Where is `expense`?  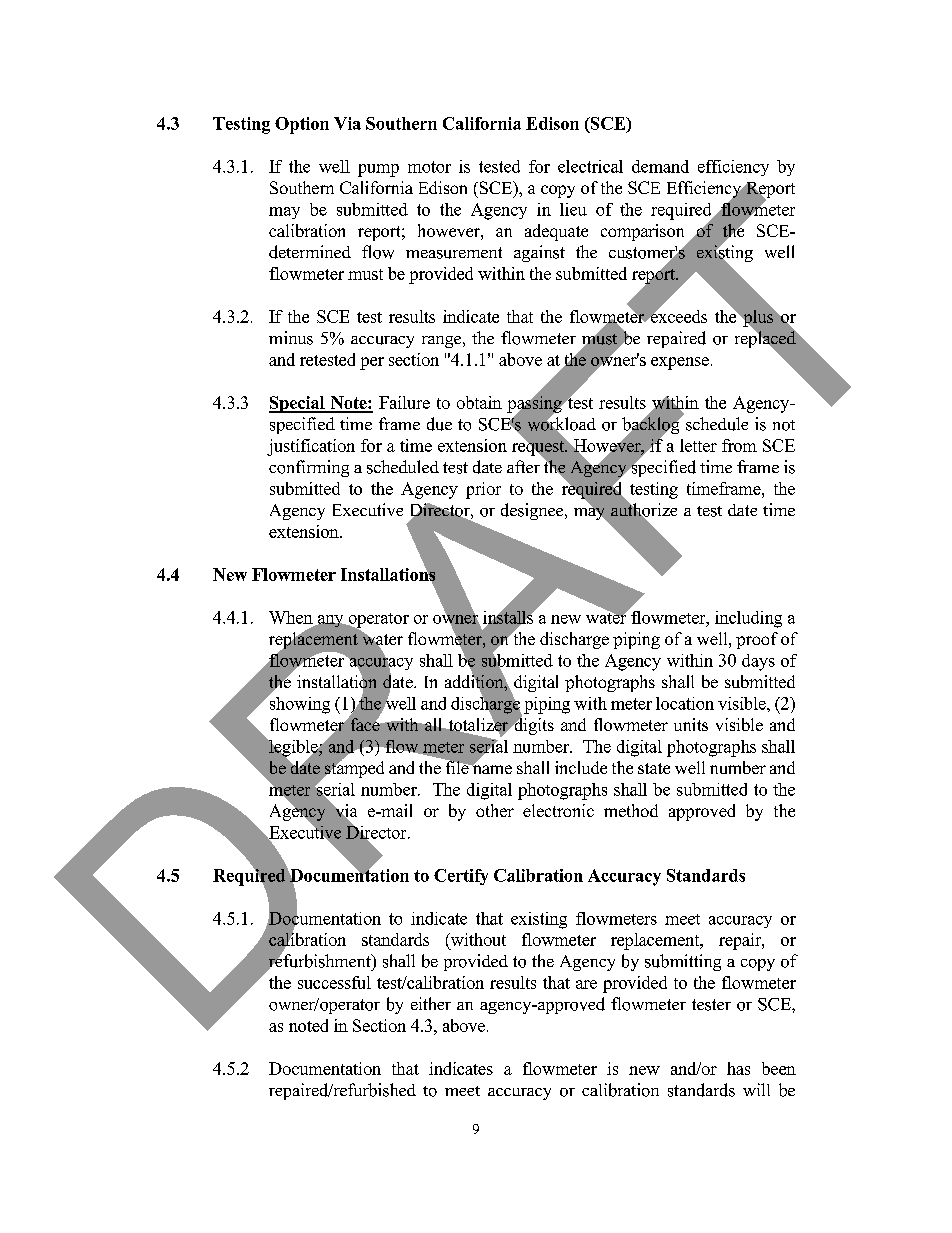
expense is located at coordinates (680, 363).
